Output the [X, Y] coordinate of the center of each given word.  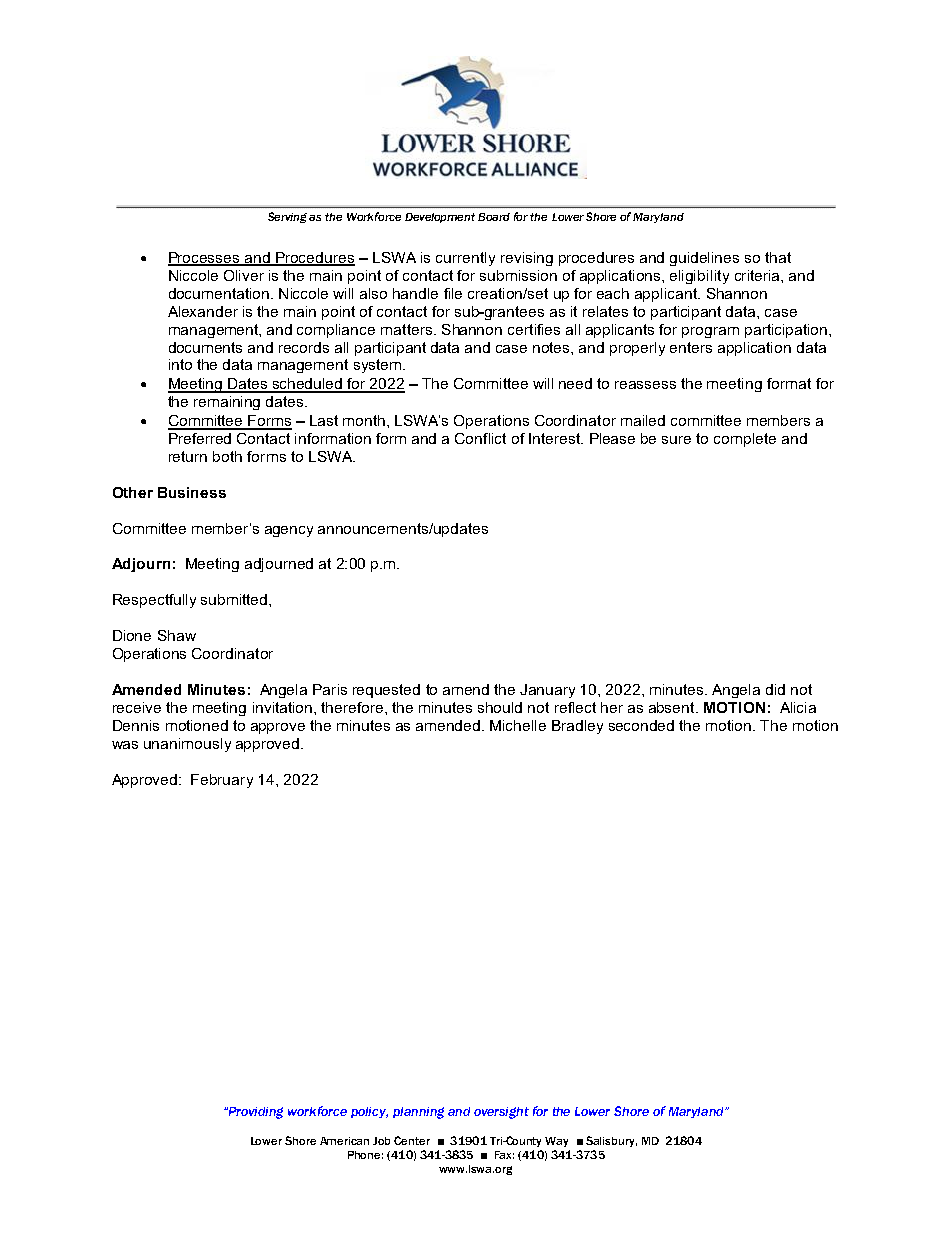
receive [137, 707]
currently [465, 259]
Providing [254, 1113]
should [500, 707]
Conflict [480, 438]
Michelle [518, 725]
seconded [641, 725]
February [222, 781]
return [188, 456]
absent [673, 707]
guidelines [704, 259]
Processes [205, 259]
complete [745, 440]
